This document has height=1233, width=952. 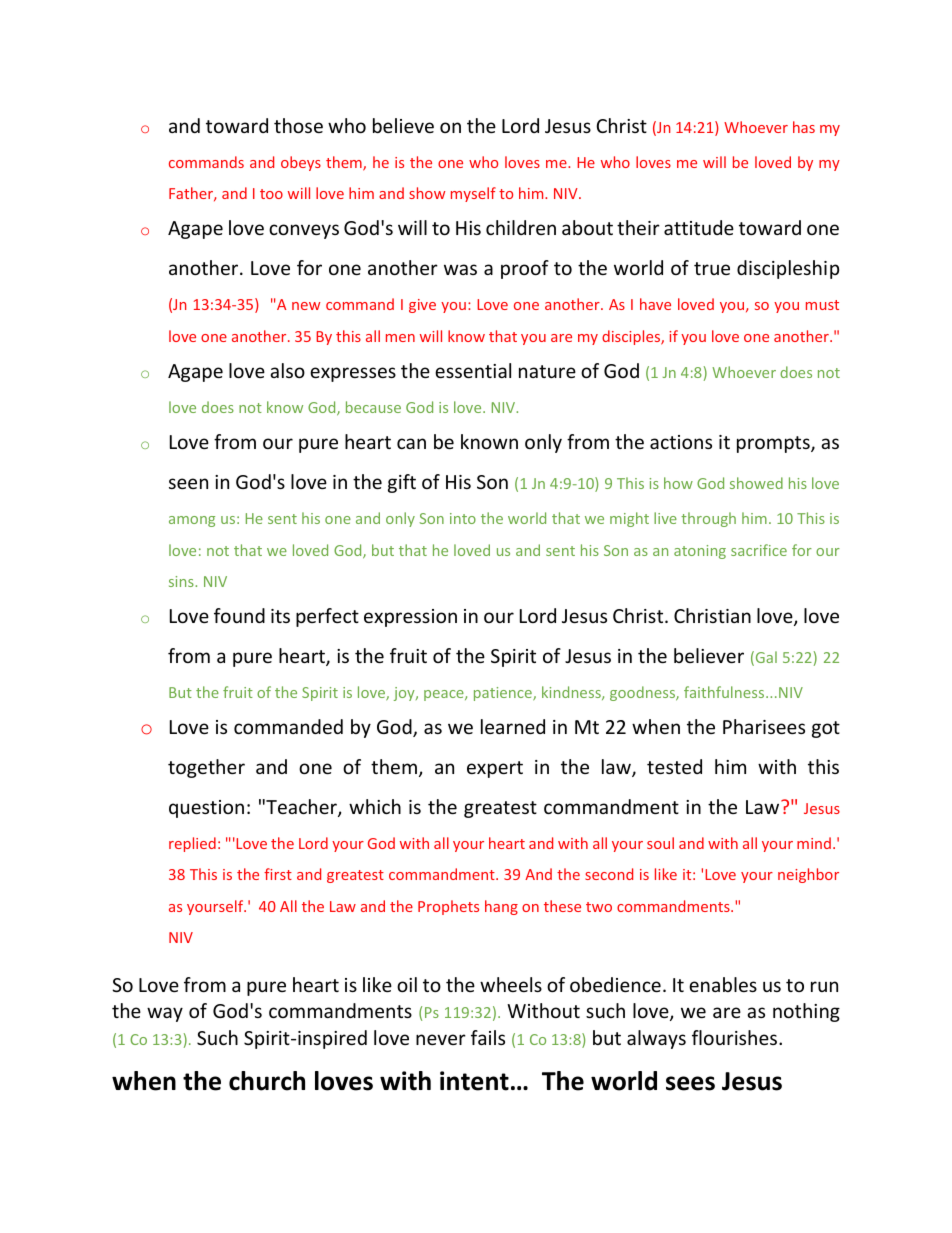 I want to click on has, so click(x=804, y=127).
